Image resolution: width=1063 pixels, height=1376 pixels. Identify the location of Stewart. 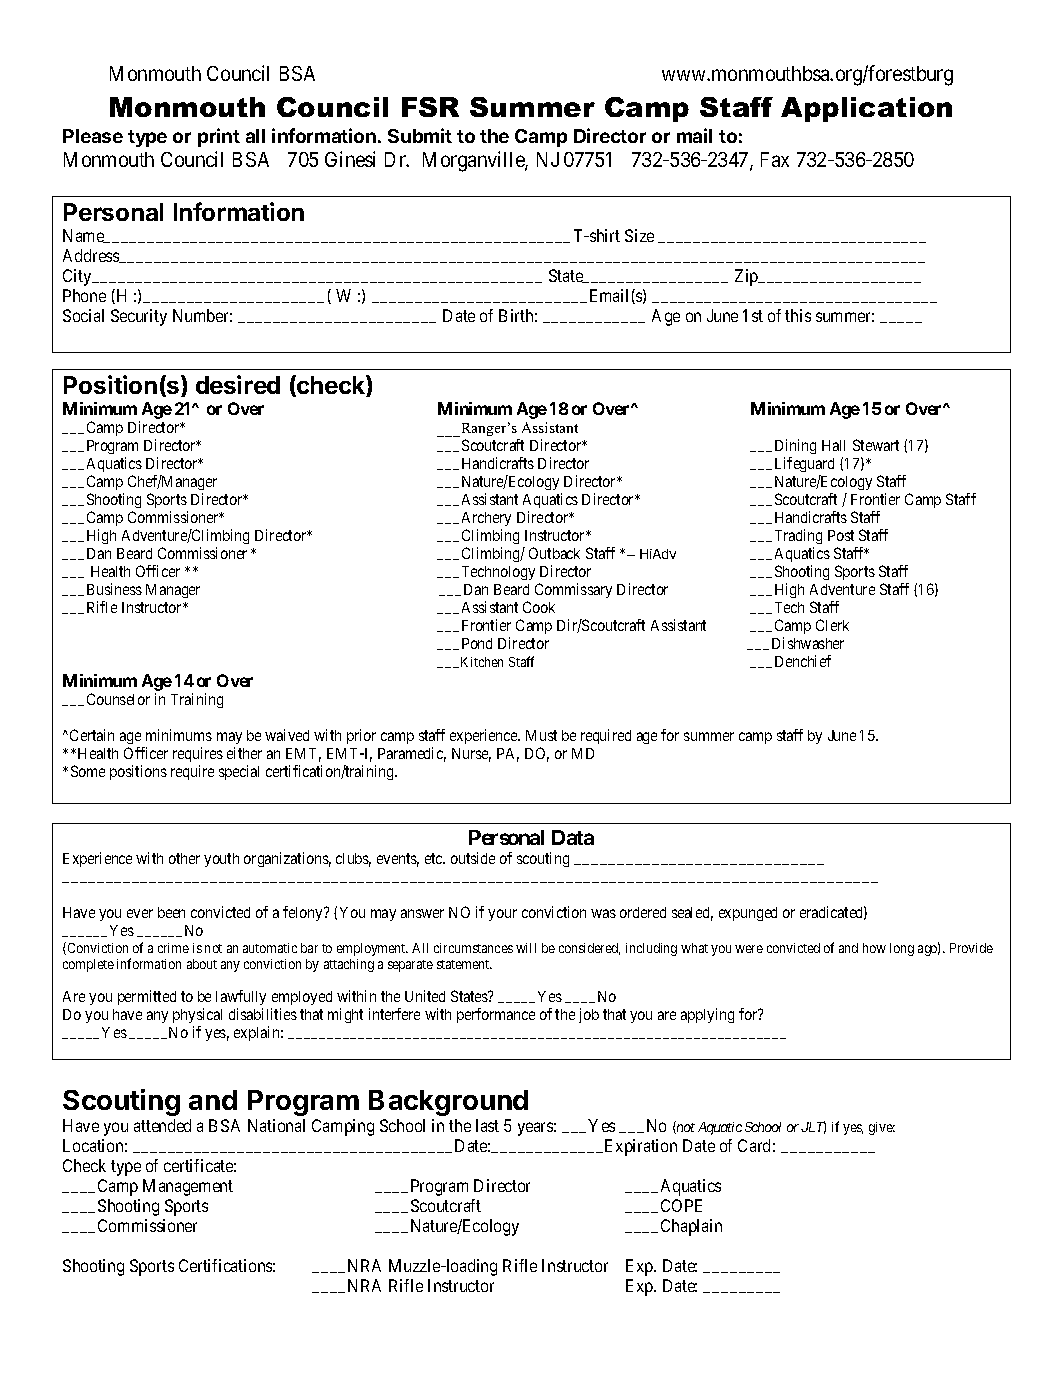
(876, 445).
